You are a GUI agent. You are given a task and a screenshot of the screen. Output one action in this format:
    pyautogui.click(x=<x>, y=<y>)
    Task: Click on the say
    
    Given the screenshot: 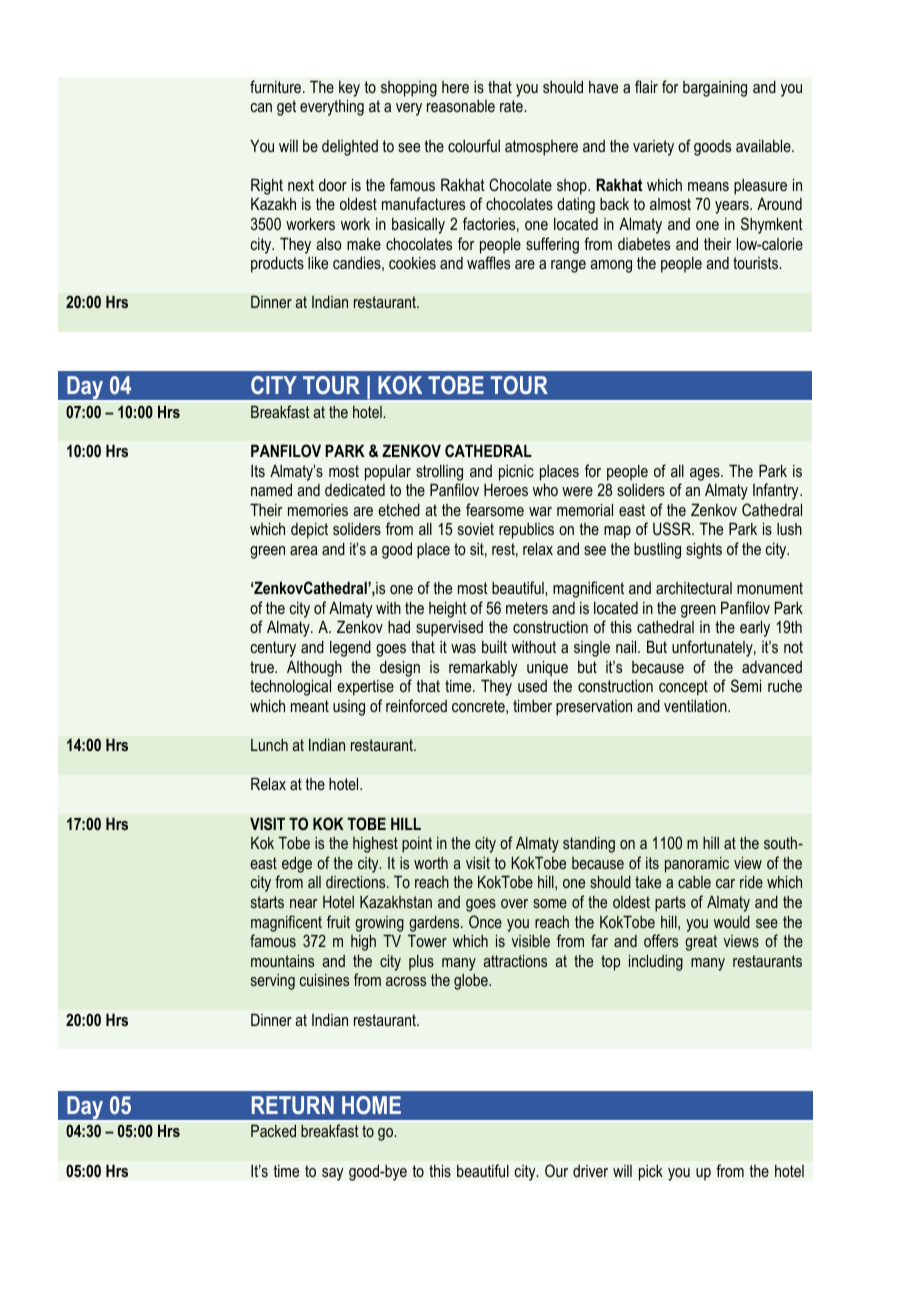 What is the action you would take?
    pyautogui.click(x=333, y=1174)
